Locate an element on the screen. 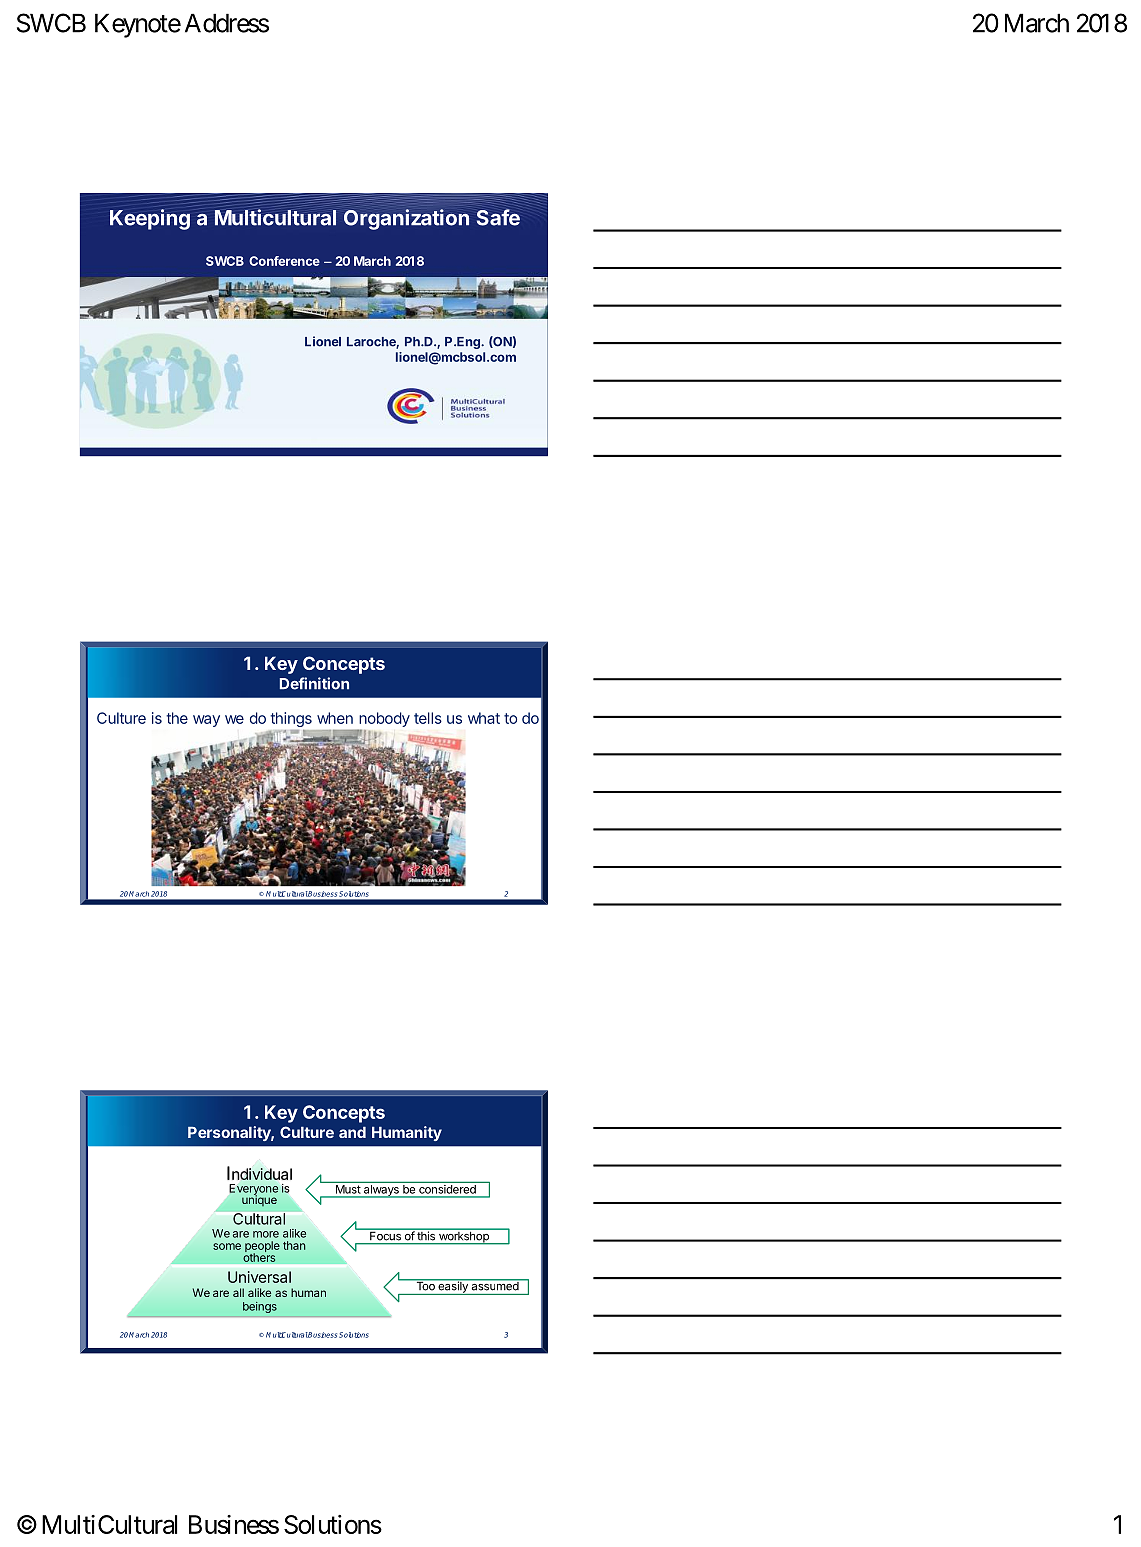 Image resolution: width=1141 pixels, height=1547 pixels. Safe is located at coordinates (498, 217).
